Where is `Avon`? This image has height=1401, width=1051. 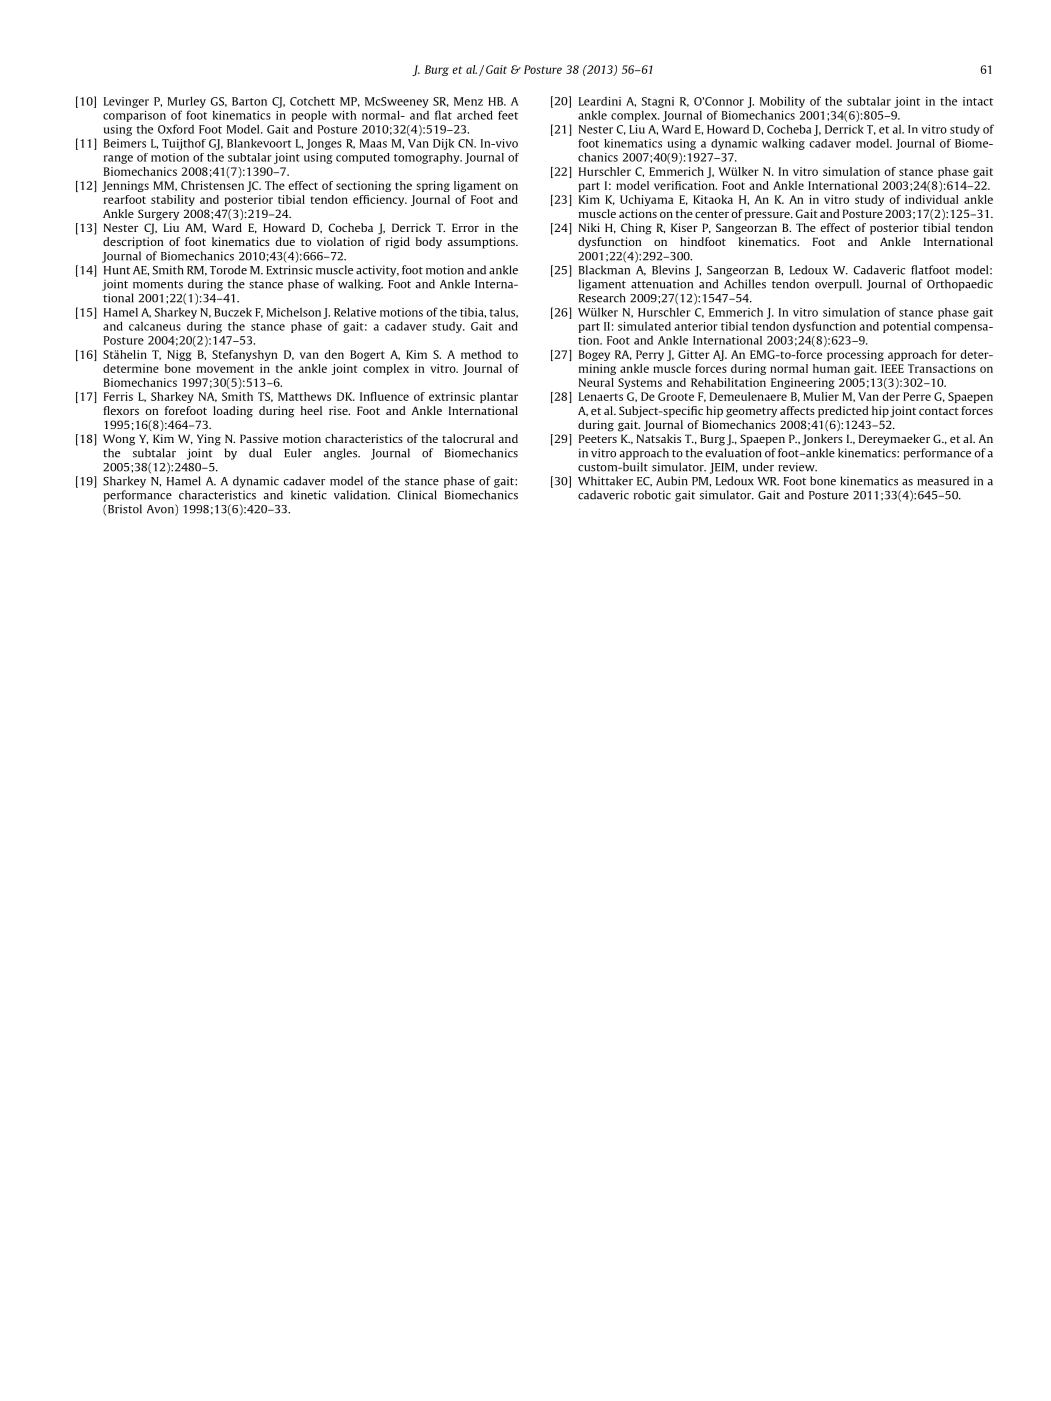 Avon is located at coordinates (161, 510).
